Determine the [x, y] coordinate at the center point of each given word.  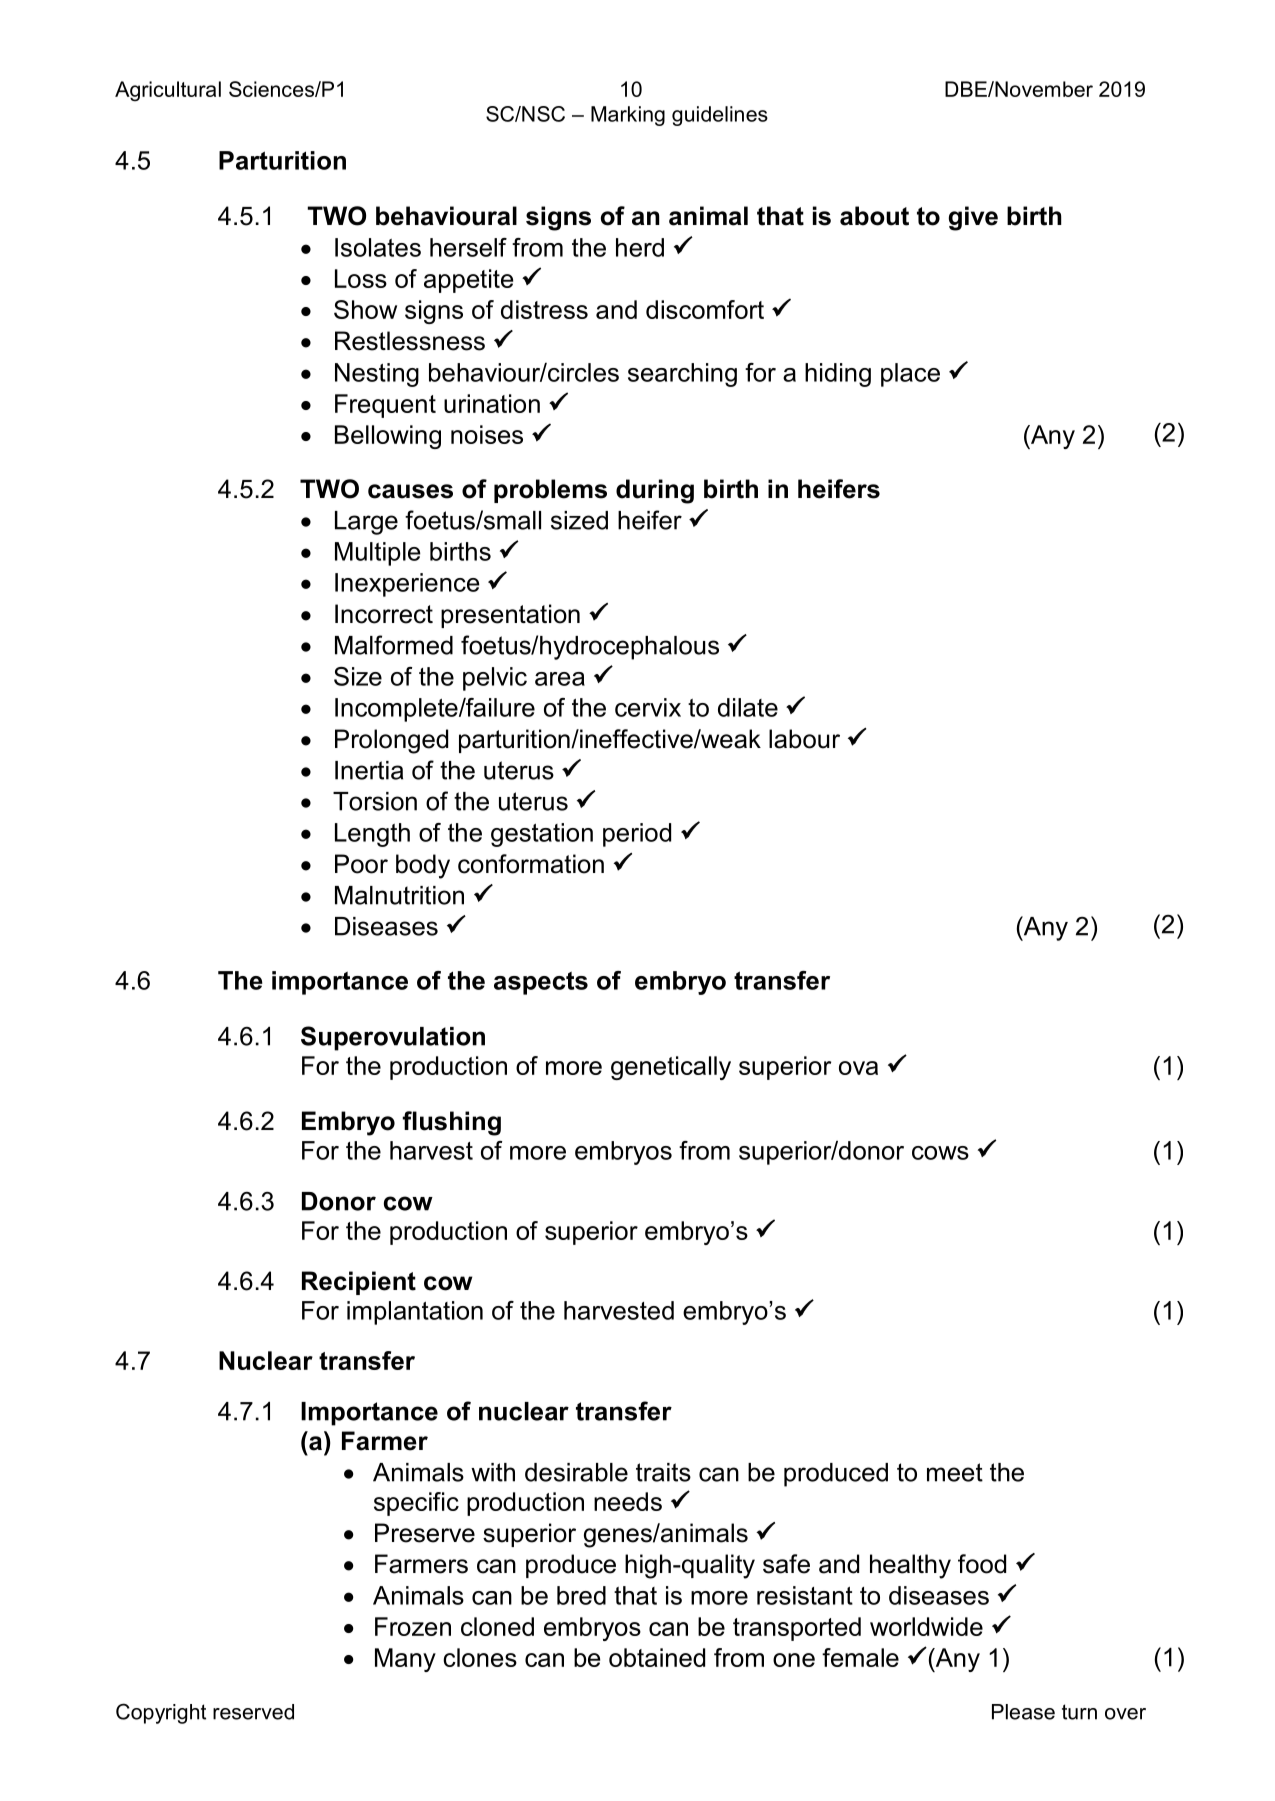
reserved [253, 1712]
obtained [657, 1657]
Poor [361, 864]
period [637, 835]
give [973, 218]
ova [858, 1068]
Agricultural [168, 91]
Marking [628, 116]
